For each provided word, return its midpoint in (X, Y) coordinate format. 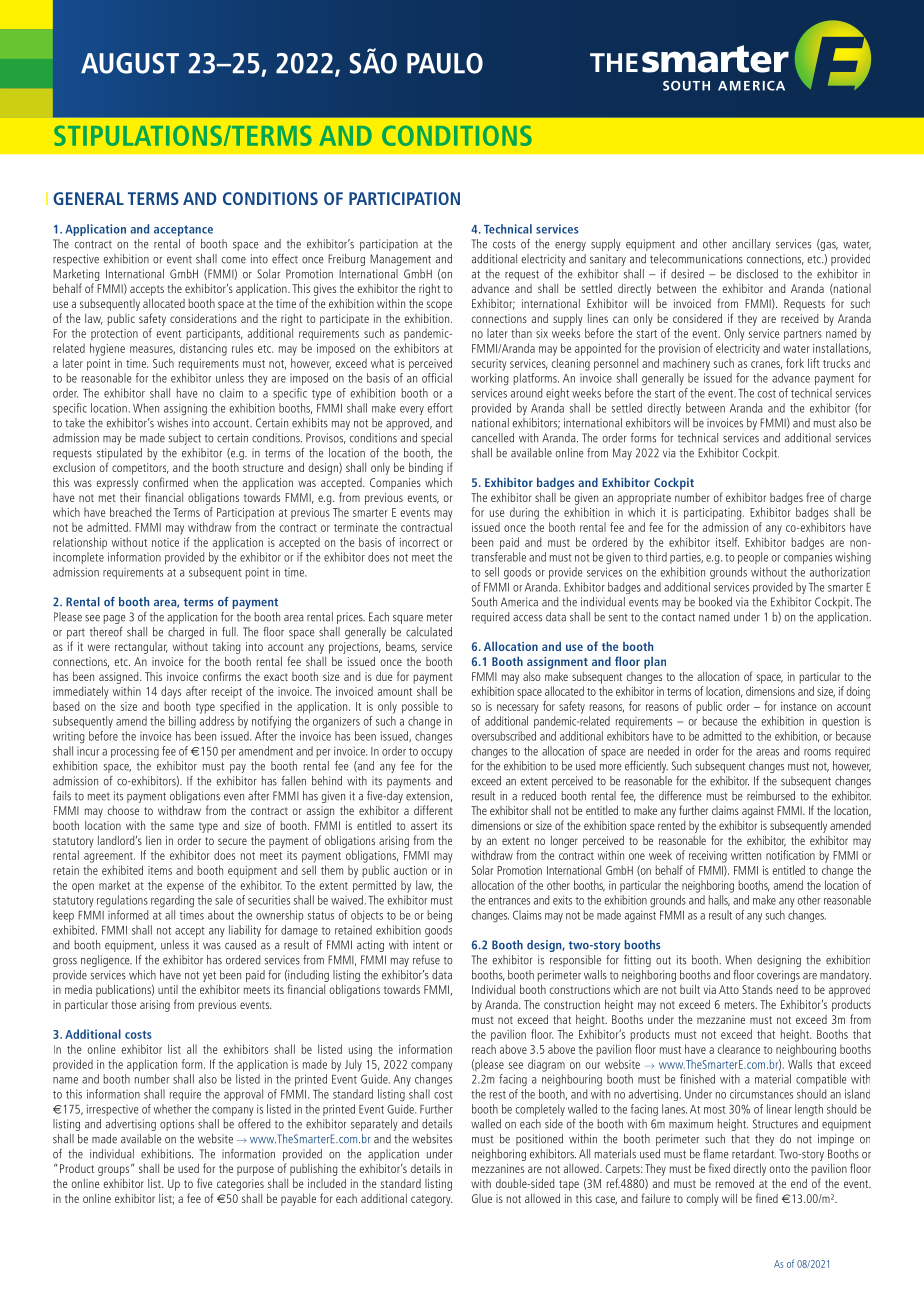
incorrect (419, 542)
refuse (426, 960)
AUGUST (130, 63)
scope (439, 306)
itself (727, 542)
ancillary (751, 245)
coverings (778, 976)
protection (114, 334)
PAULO (445, 63)
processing (135, 752)
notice (165, 542)
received (800, 318)
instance (798, 706)
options (177, 1125)
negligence (106, 961)
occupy (437, 753)
